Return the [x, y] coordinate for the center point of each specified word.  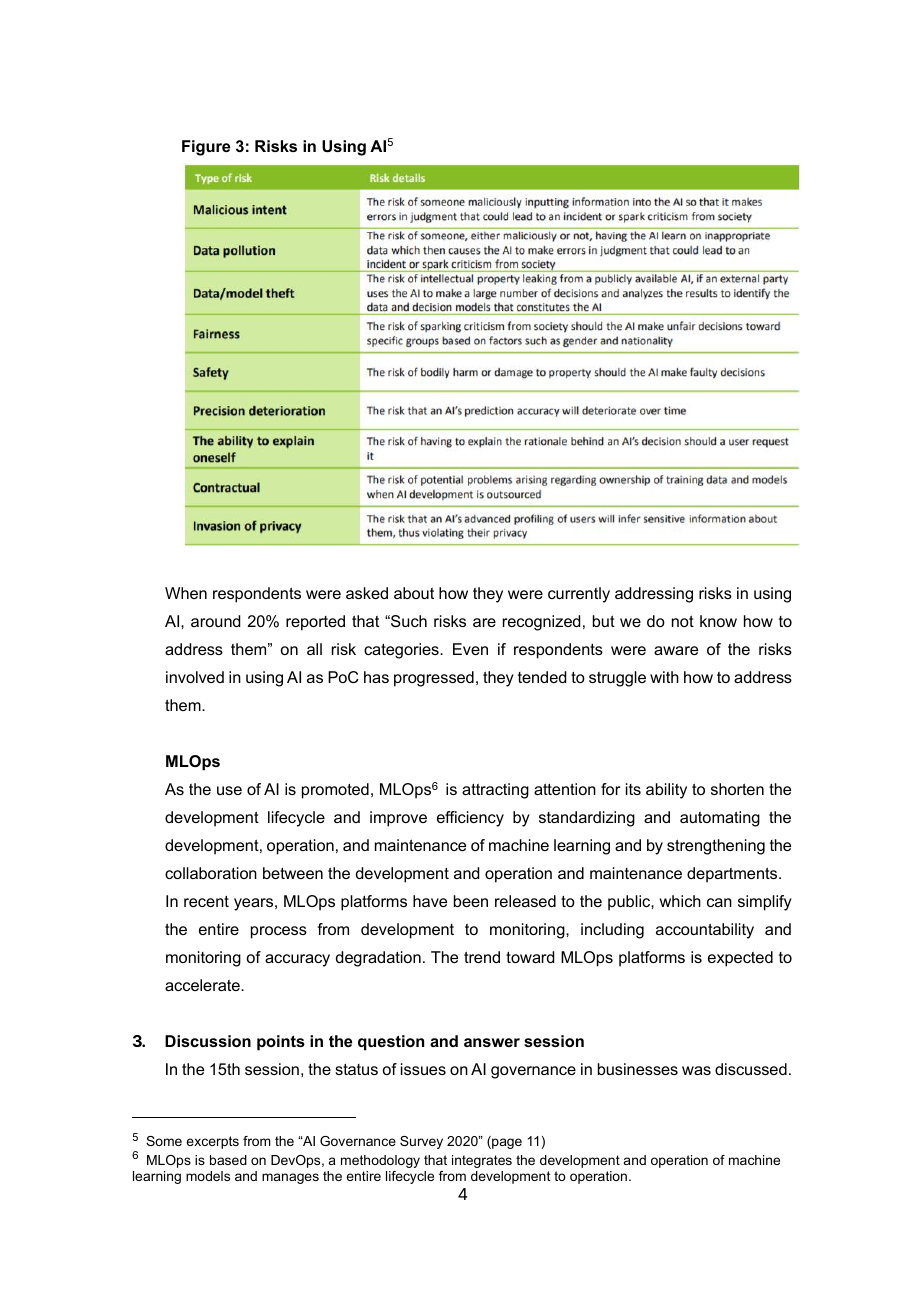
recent [206, 901]
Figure [206, 148]
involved [195, 677]
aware [676, 650]
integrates [482, 1161]
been [471, 901]
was [696, 1070]
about [414, 593]
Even [470, 649]
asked [367, 593]
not [683, 621]
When [186, 593]
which [680, 901]
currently [579, 595]
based [228, 1160]
